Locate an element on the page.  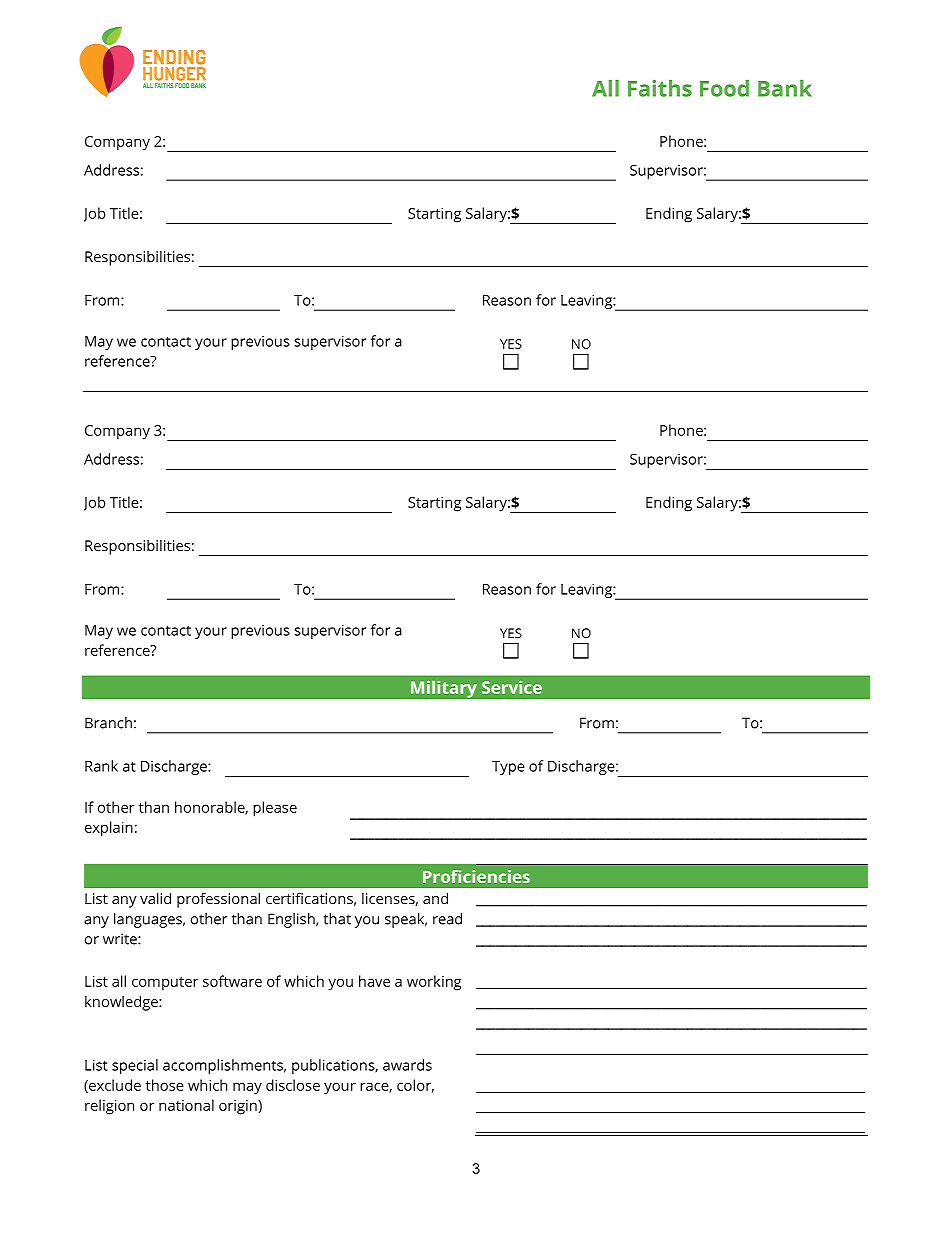
Proficiencies is located at coordinates (476, 876).
